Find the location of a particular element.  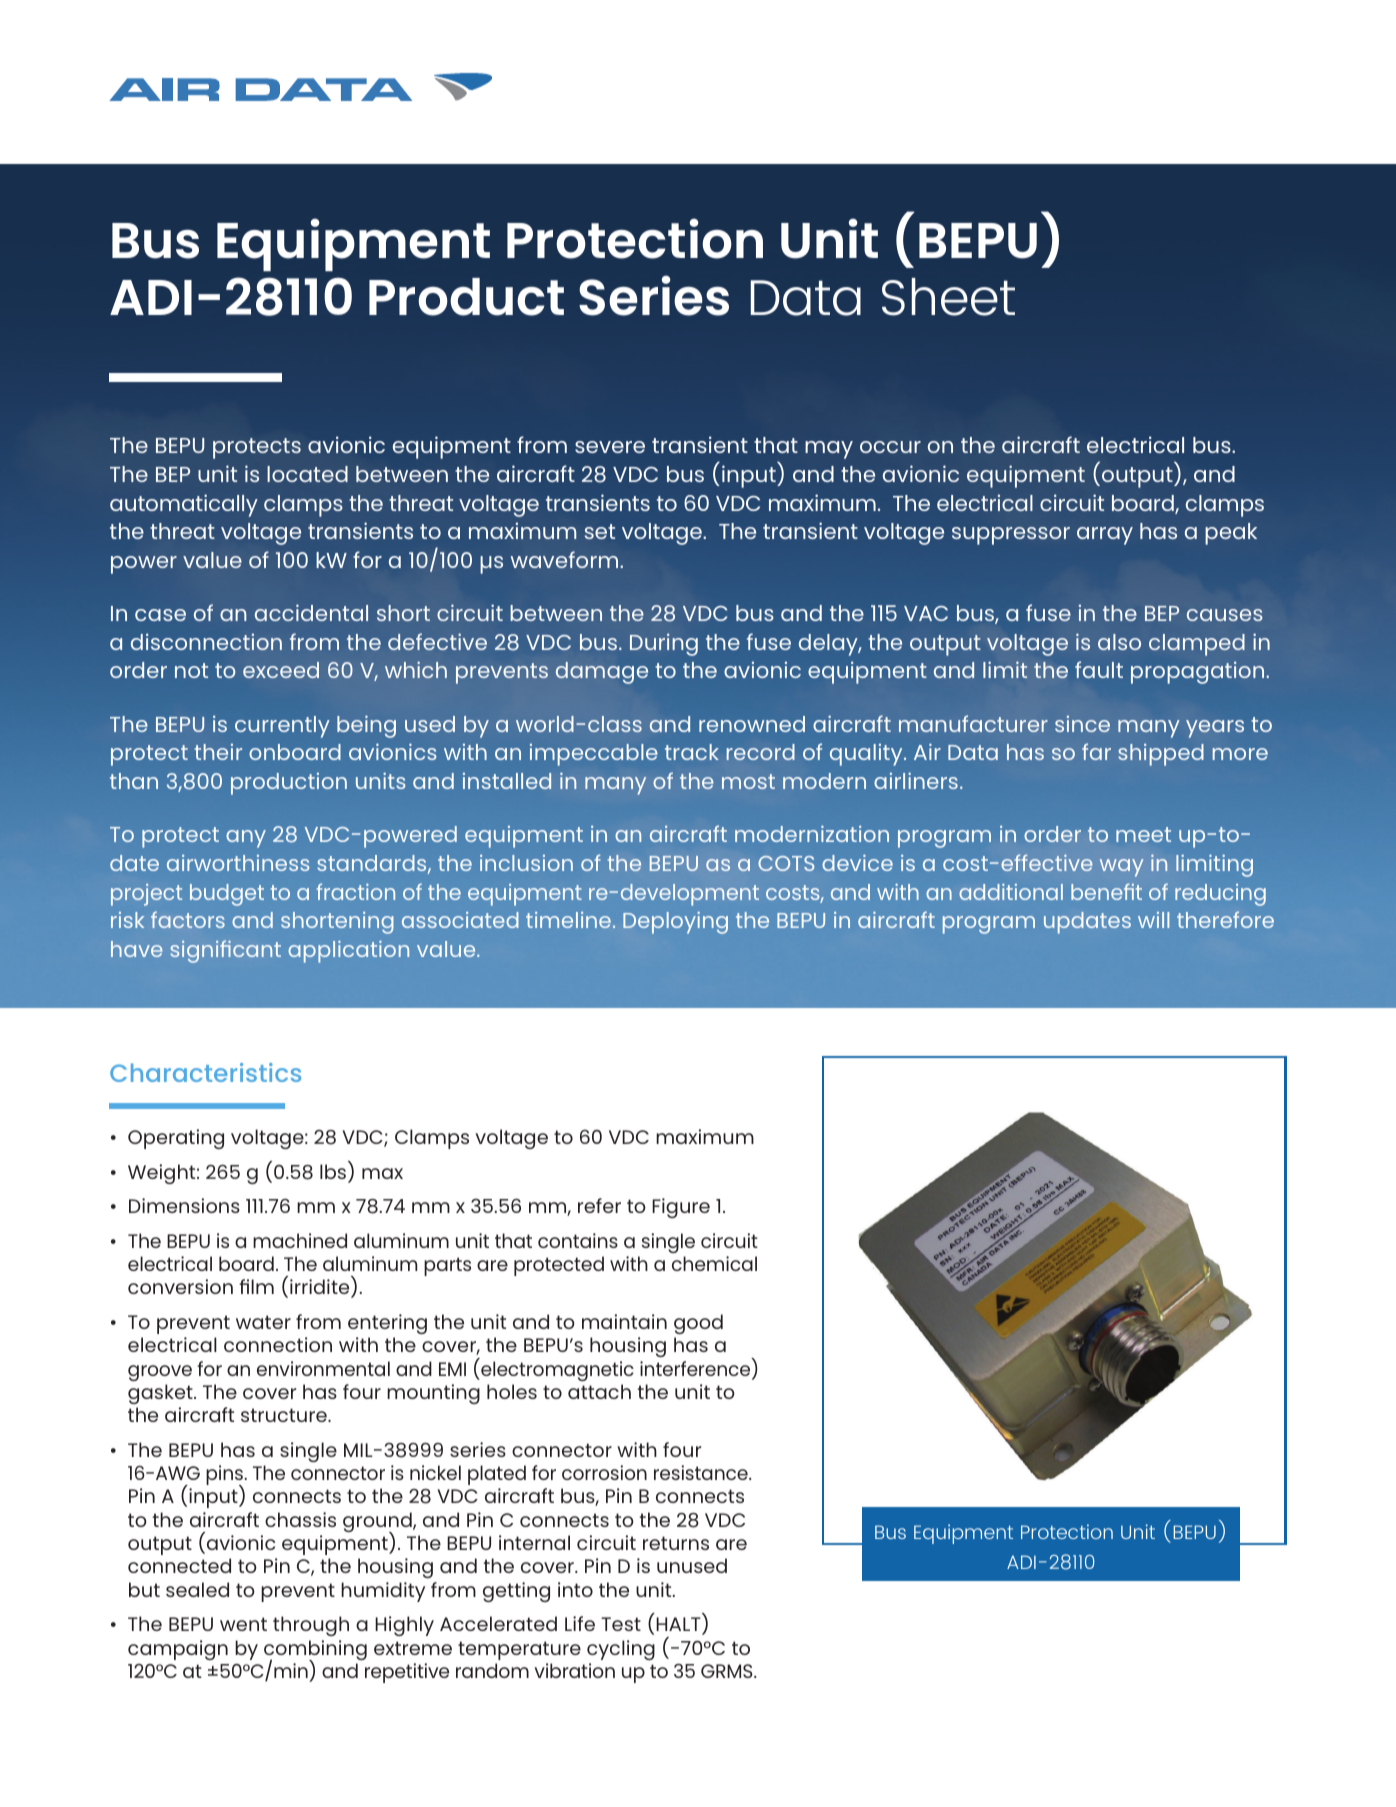

Sheet is located at coordinates (948, 297).
